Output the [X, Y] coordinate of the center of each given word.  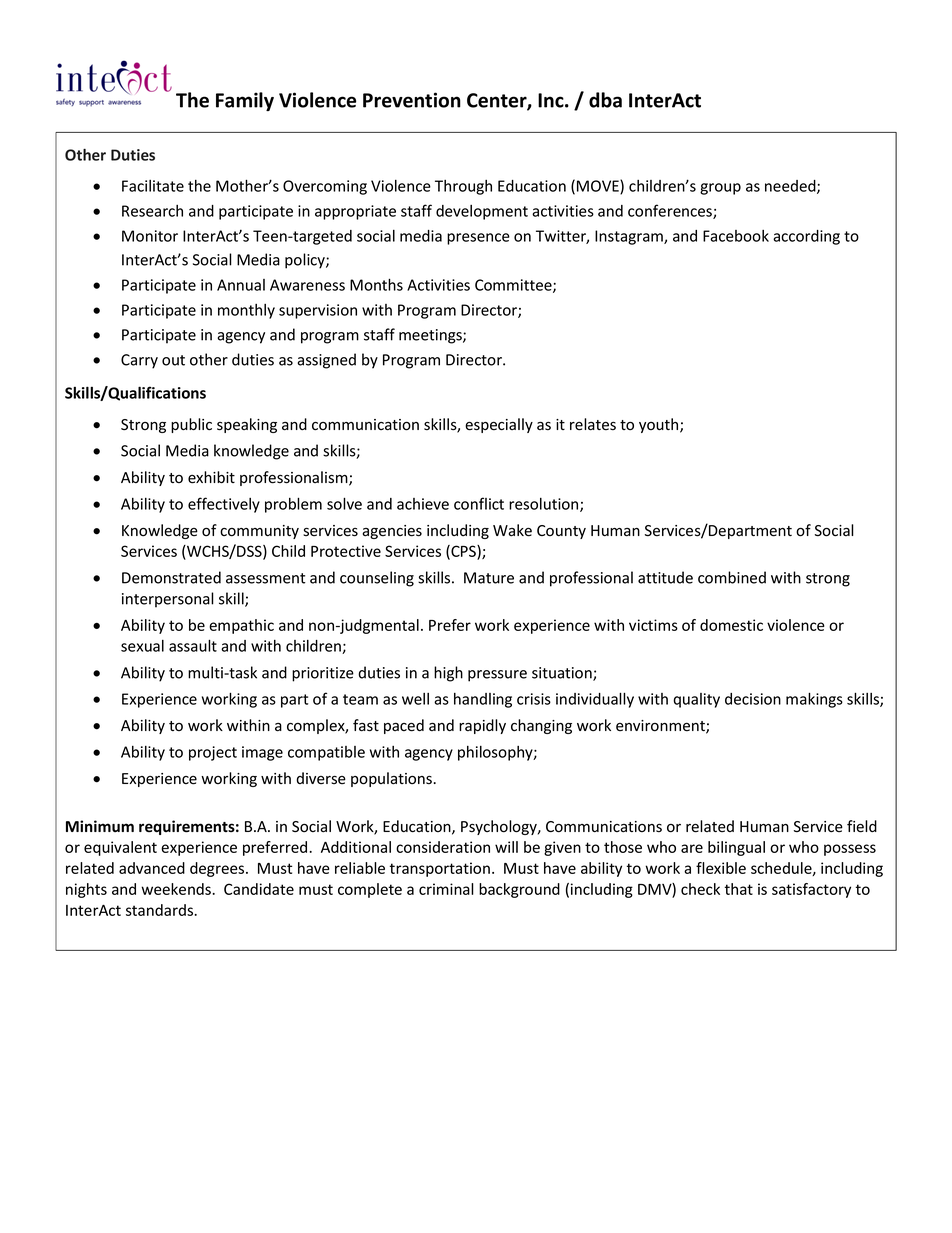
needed [791, 187]
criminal [446, 889]
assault [193, 645]
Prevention [412, 100]
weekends [177, 889]
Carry [139, 361]
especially [499, 425]
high [448, 674]
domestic [731, 625]
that [739, 889]
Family [245, 101]
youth [660, 425]
